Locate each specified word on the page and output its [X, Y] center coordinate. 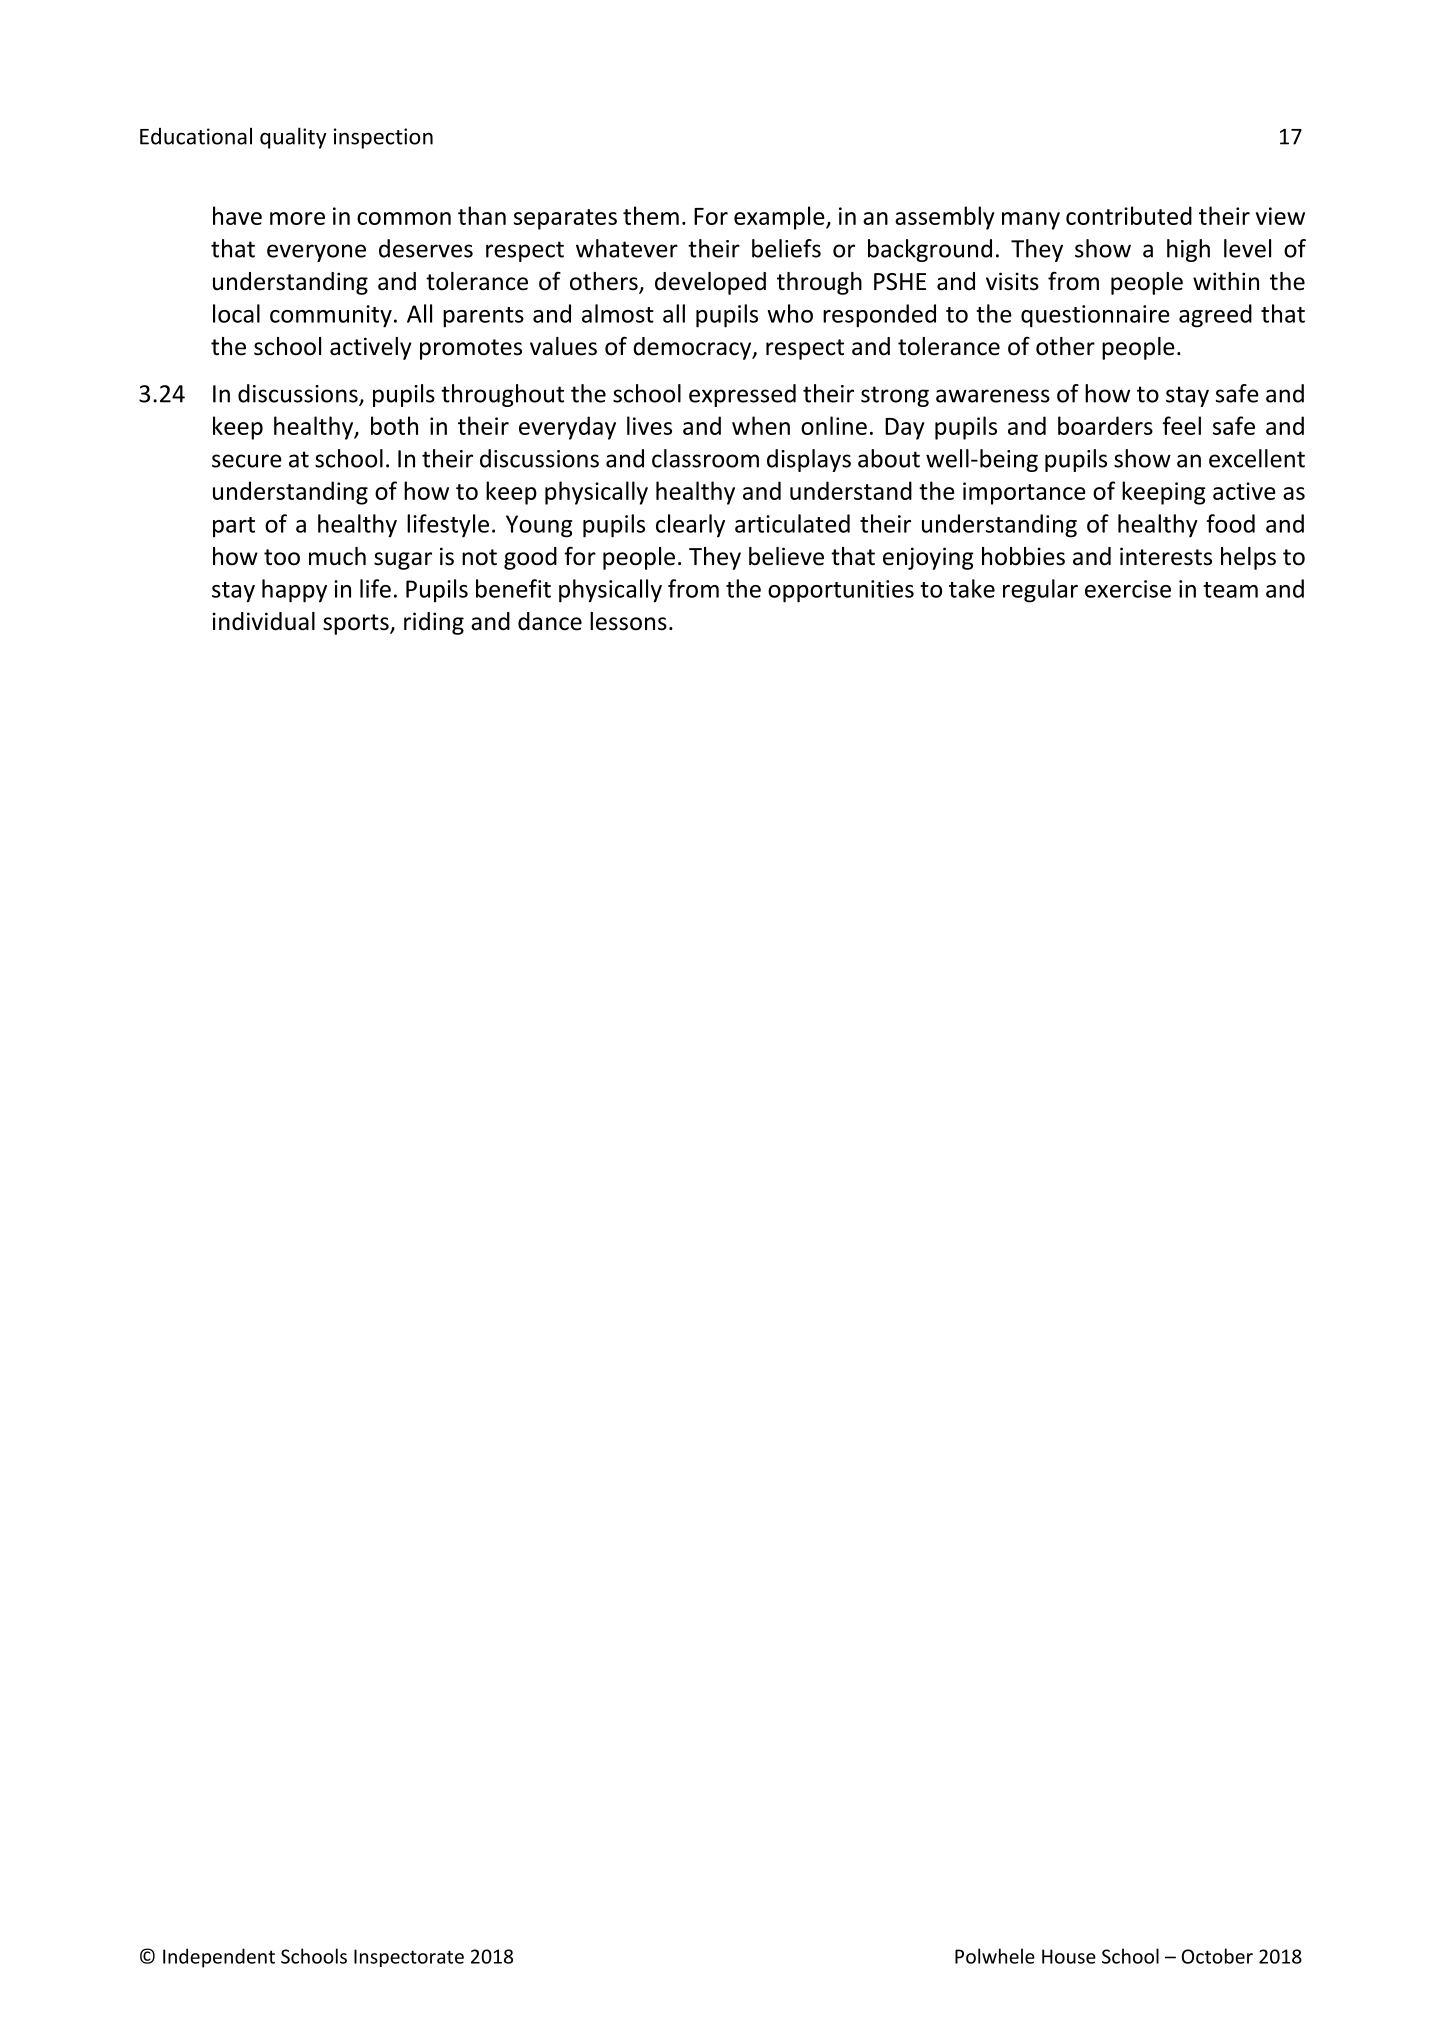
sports [357, 624]
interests [1166, 556]
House [1069, 1956]
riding [434, 623]
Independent [219, 1958]
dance [550, 621]
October [1217, 1956]
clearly [690, 526]
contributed [1129, 215]
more [297, 218]
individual [264, 621]
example [780, 218]
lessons [628, 621]
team [1230, 590]
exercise [1128, 589]
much [337, 556]
